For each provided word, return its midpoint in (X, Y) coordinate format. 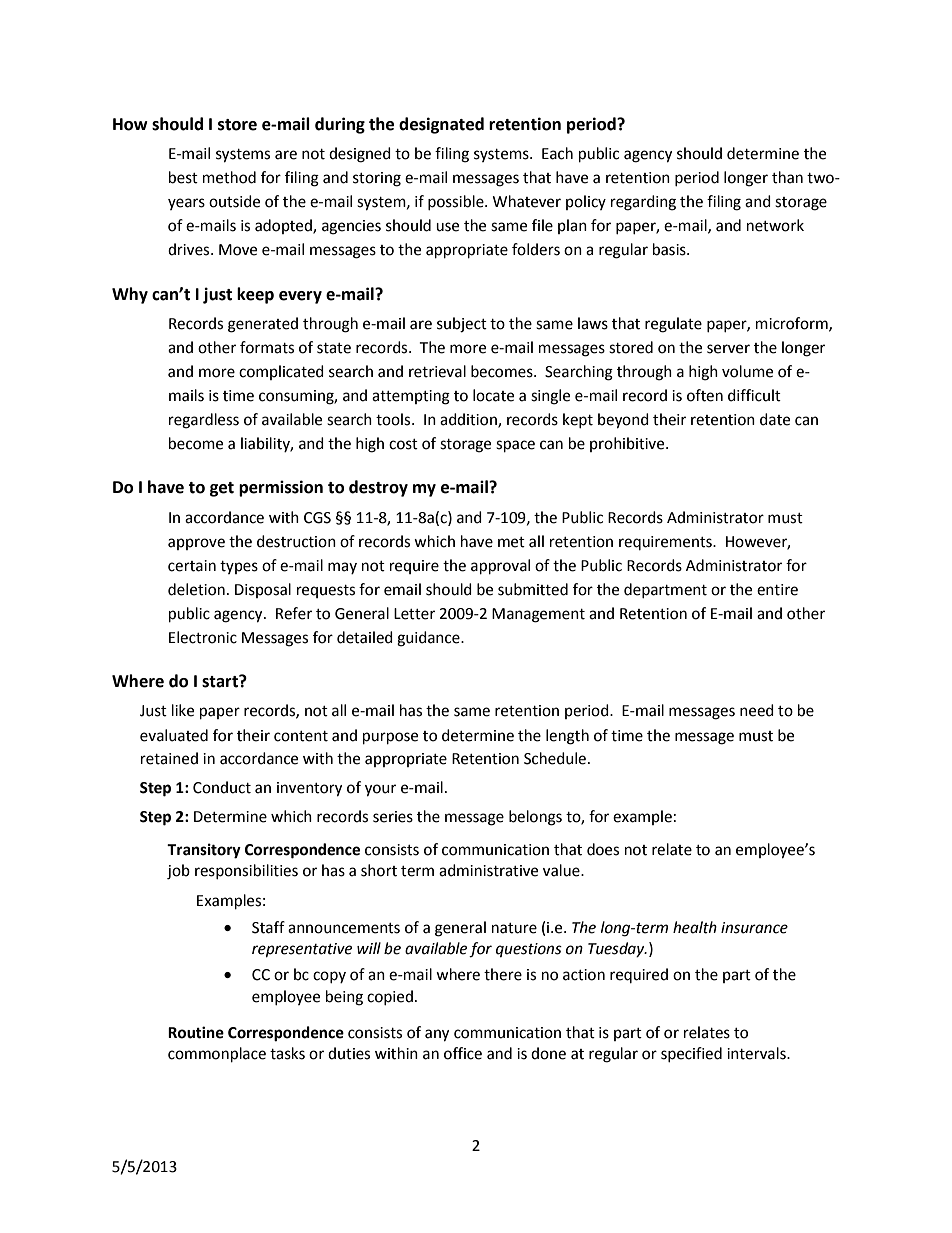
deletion (196, 589)
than (787, 177)
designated (441, 125)
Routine (196, 1032)
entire (777, 590)
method (229, 177)
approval (500, 567)
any (437, 1035)
